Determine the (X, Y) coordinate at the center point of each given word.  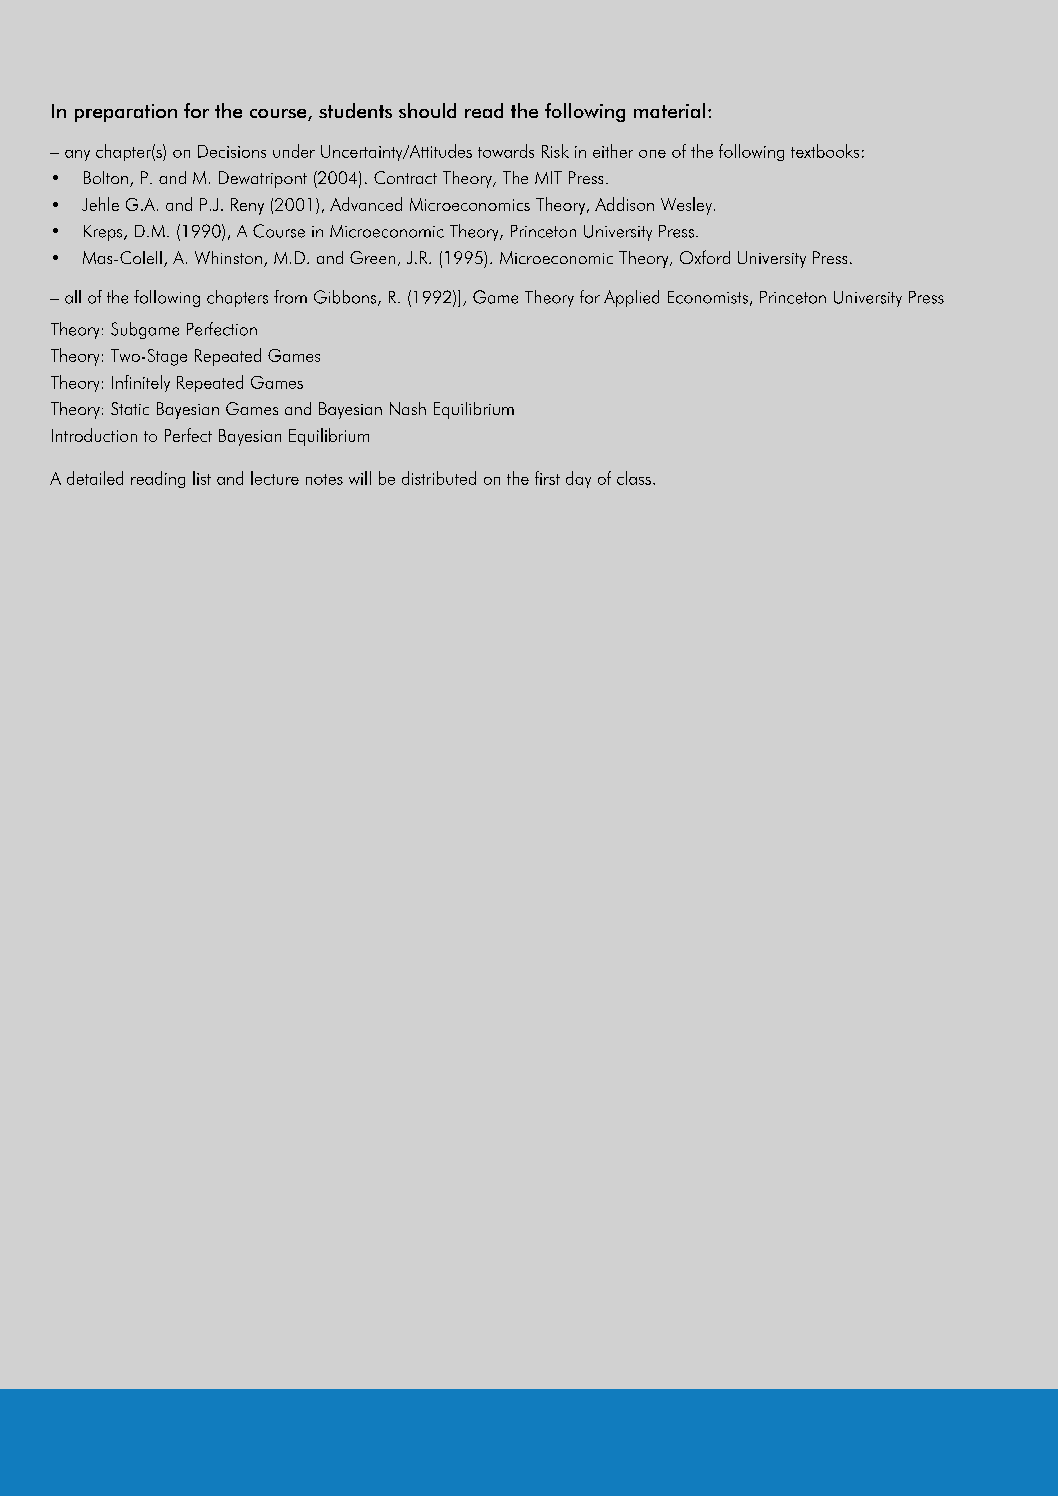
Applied (631, 298)
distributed (439, 478)
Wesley (686, 206)
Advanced (366, 204)
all (73, 297)
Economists (708, 297)
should (427, 110)
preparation (126, 113)
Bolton (106, 177)
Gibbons (345, 297)
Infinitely (141, 383)
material (669, 110)
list (202, 478)
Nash (408, 408)
